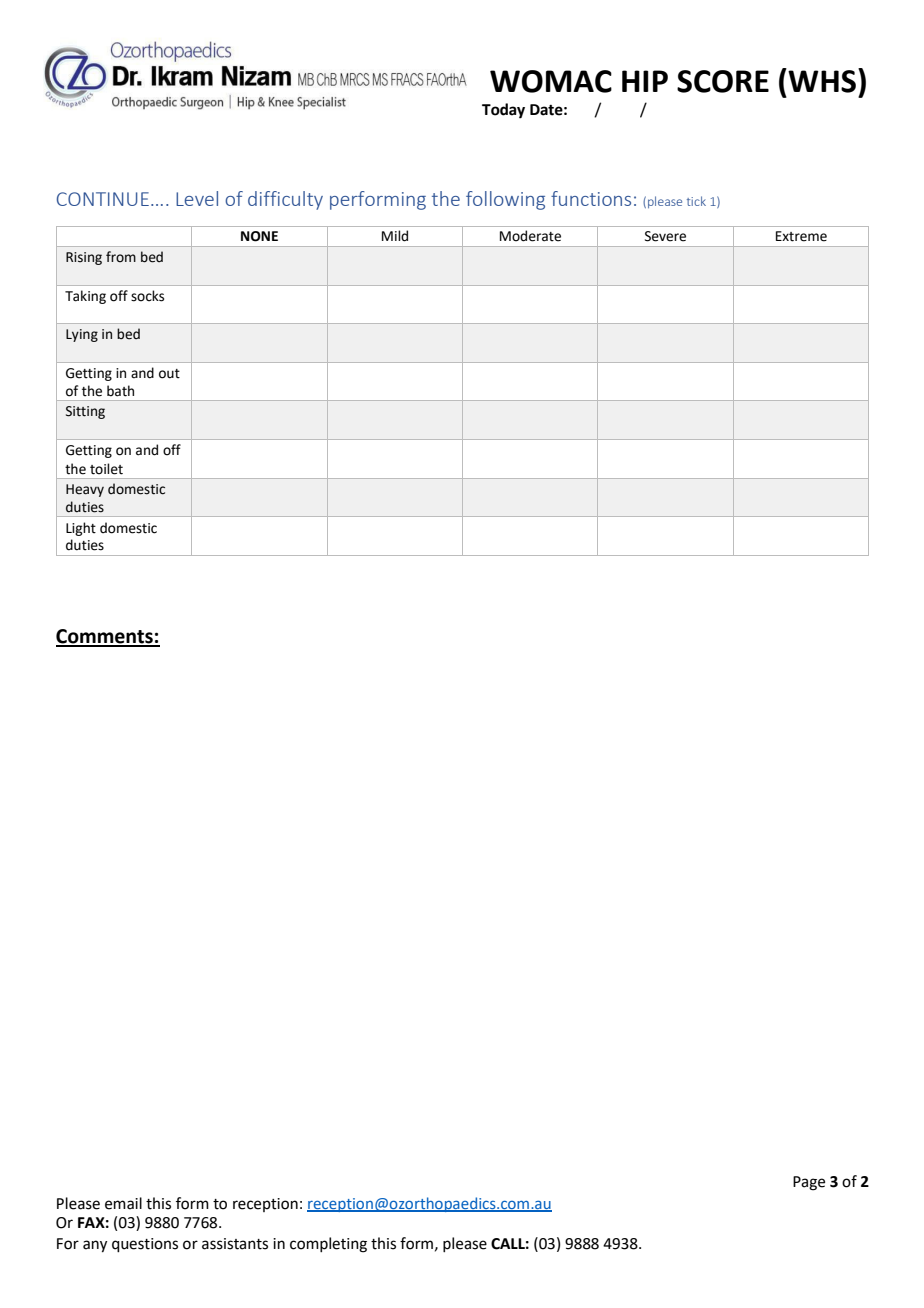  I want to click on out, so click(169, 374).
